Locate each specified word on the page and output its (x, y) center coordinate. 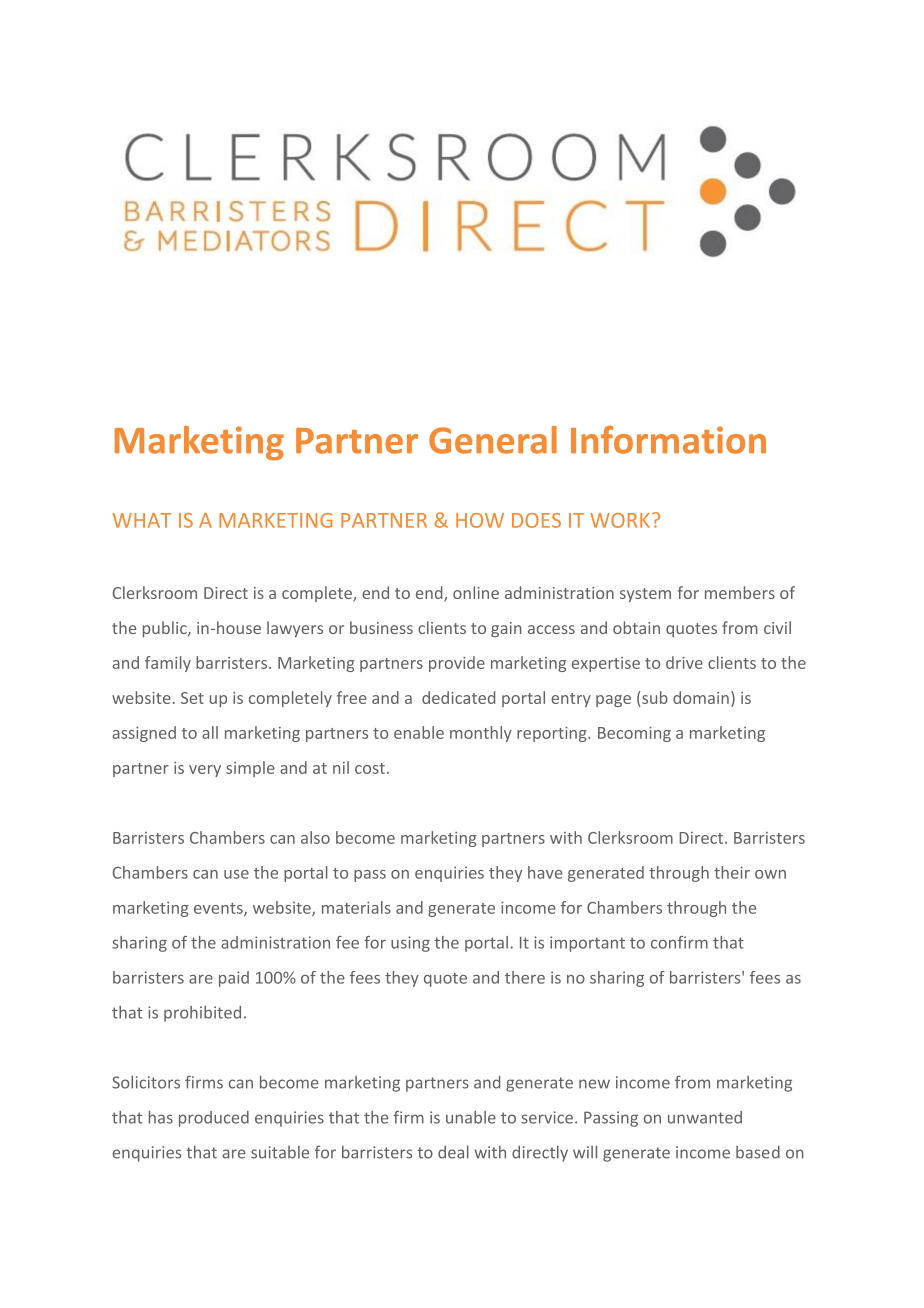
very (205, 771)
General (493, 440)
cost (370, 768)
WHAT (142, 520)
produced (214, 1119)
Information (668, 440)
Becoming (634, 734)
